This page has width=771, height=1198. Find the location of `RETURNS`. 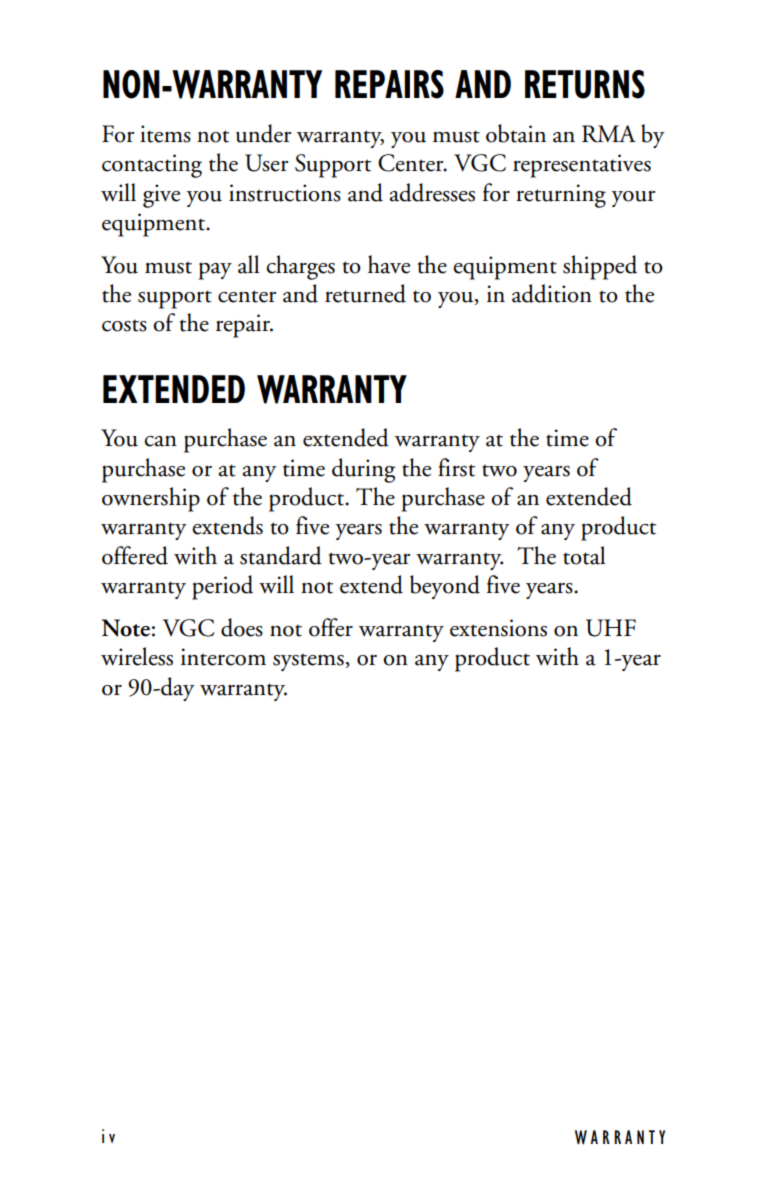

RETURNS is located at coordinates (585, 84).
